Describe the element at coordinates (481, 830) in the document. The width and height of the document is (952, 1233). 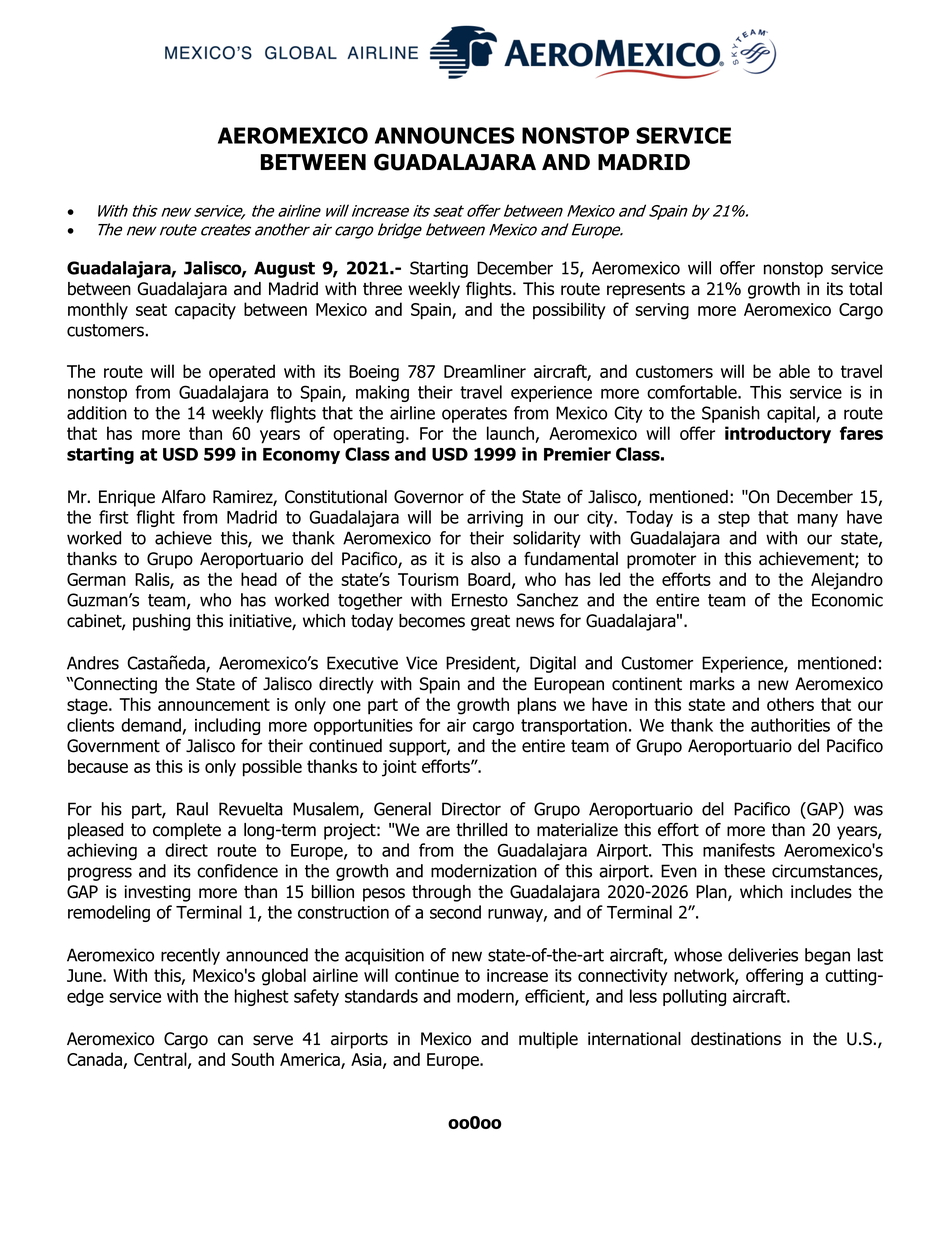
I see `thrilled` at that location.
